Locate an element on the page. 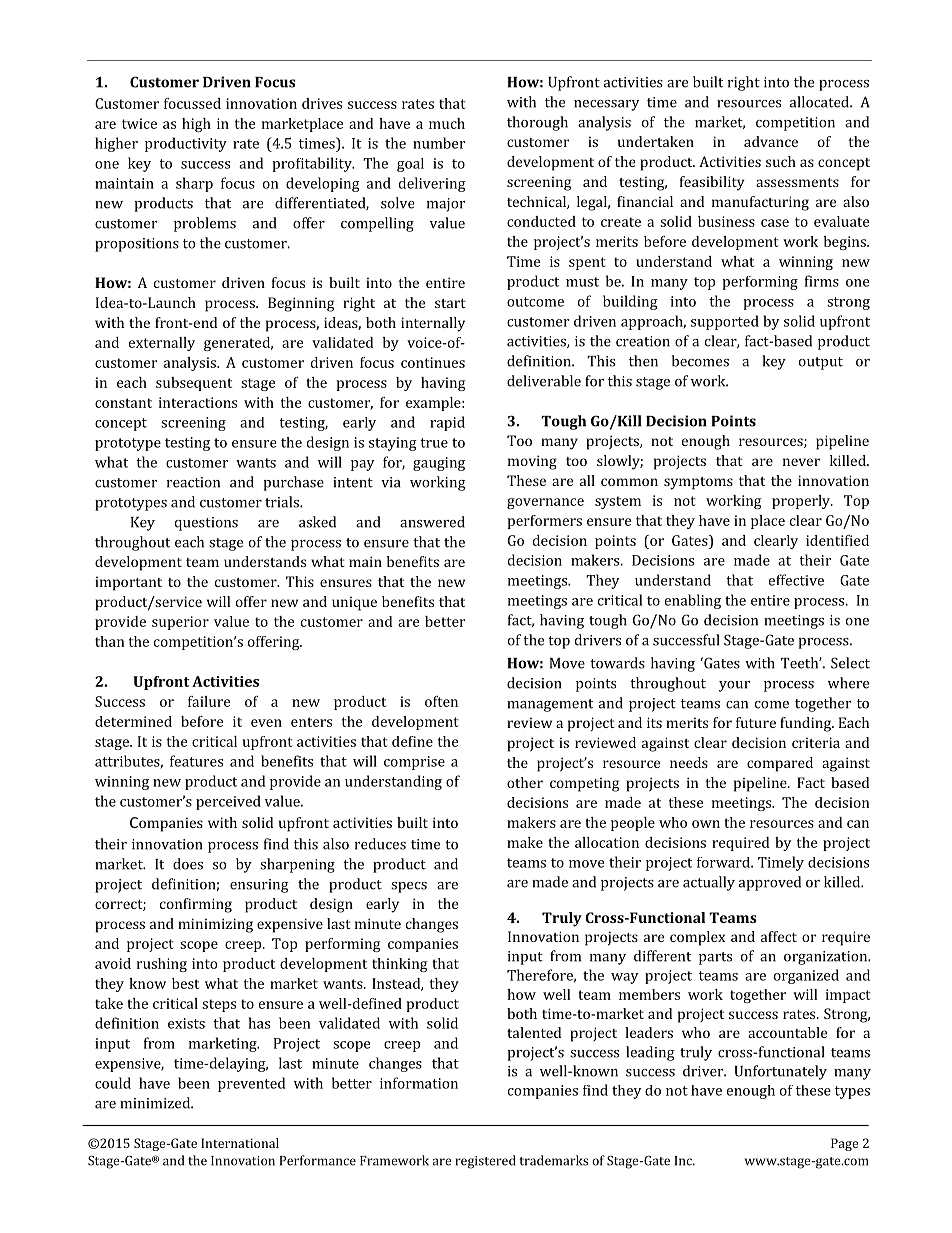  advance is located at coordinates (771, 141).
